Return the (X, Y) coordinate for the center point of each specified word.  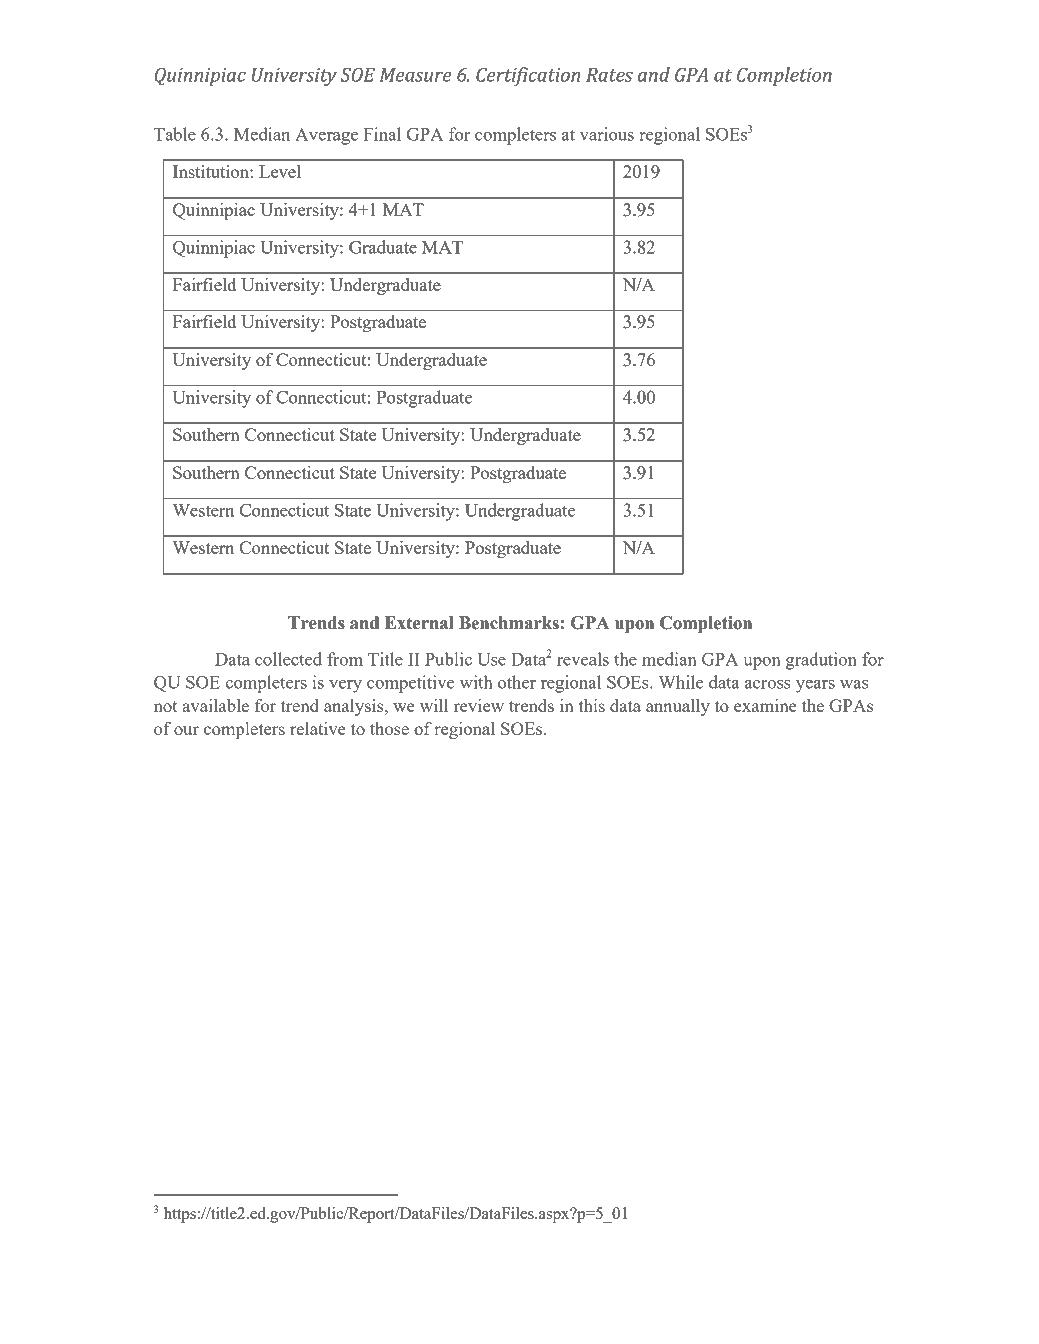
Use (491, 659)
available (215, 705)
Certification (528, 76)
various (607, 134)
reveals (583, 659)
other (517, 682)
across (768, 684)
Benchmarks (509, 623)
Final (382, 134)
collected (288, 659)
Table (175, 134)
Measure (415, 75)
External (419, 623)
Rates (609, 75)
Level (280, 171)
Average (326, 136)
